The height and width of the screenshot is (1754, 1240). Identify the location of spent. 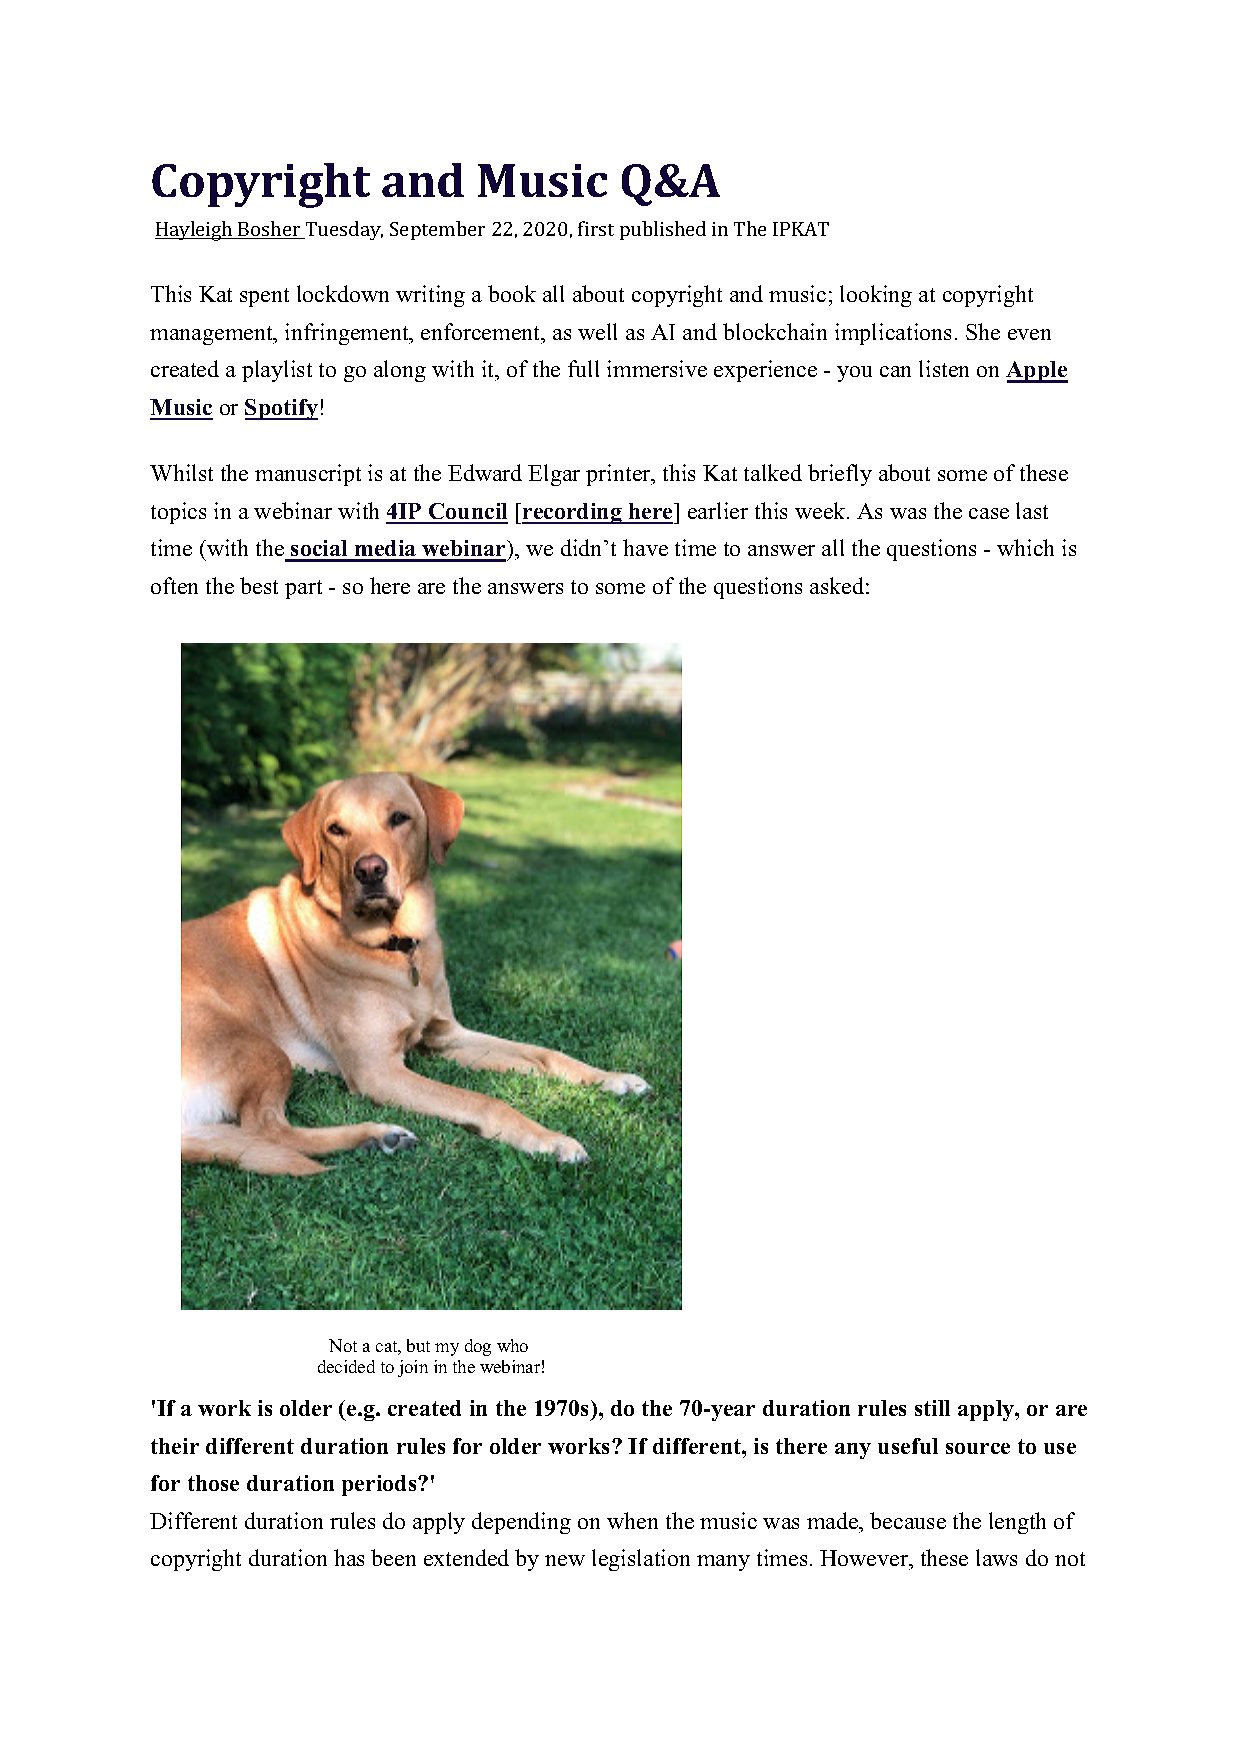
(264, 297).
